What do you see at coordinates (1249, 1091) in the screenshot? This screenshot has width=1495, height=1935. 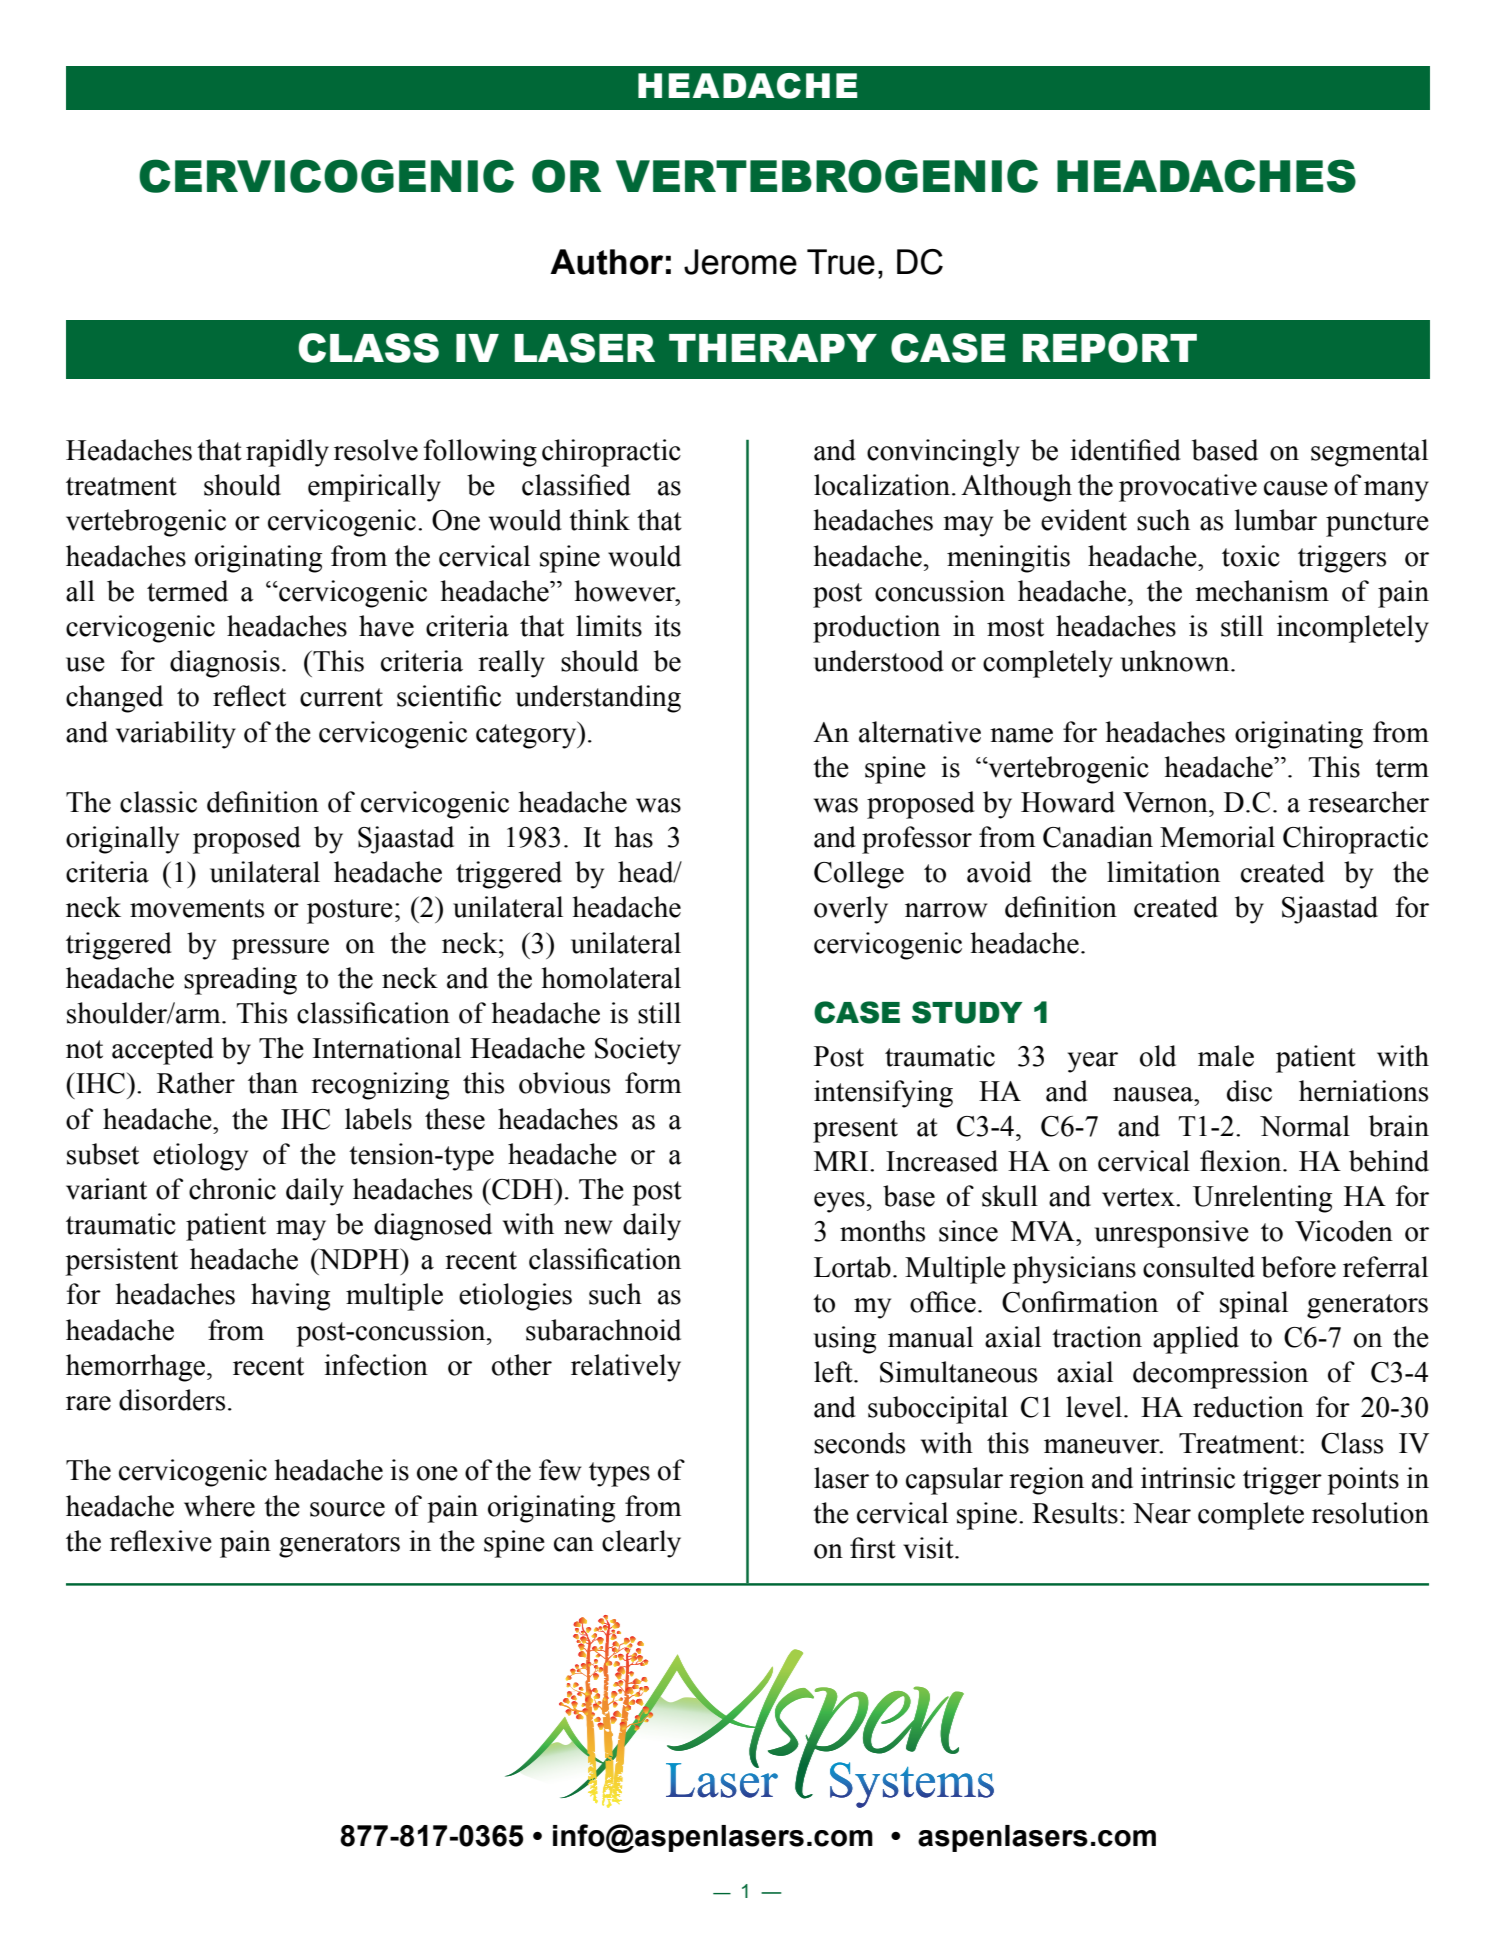 I see `disc` at bounding box center [1249, 1091].
